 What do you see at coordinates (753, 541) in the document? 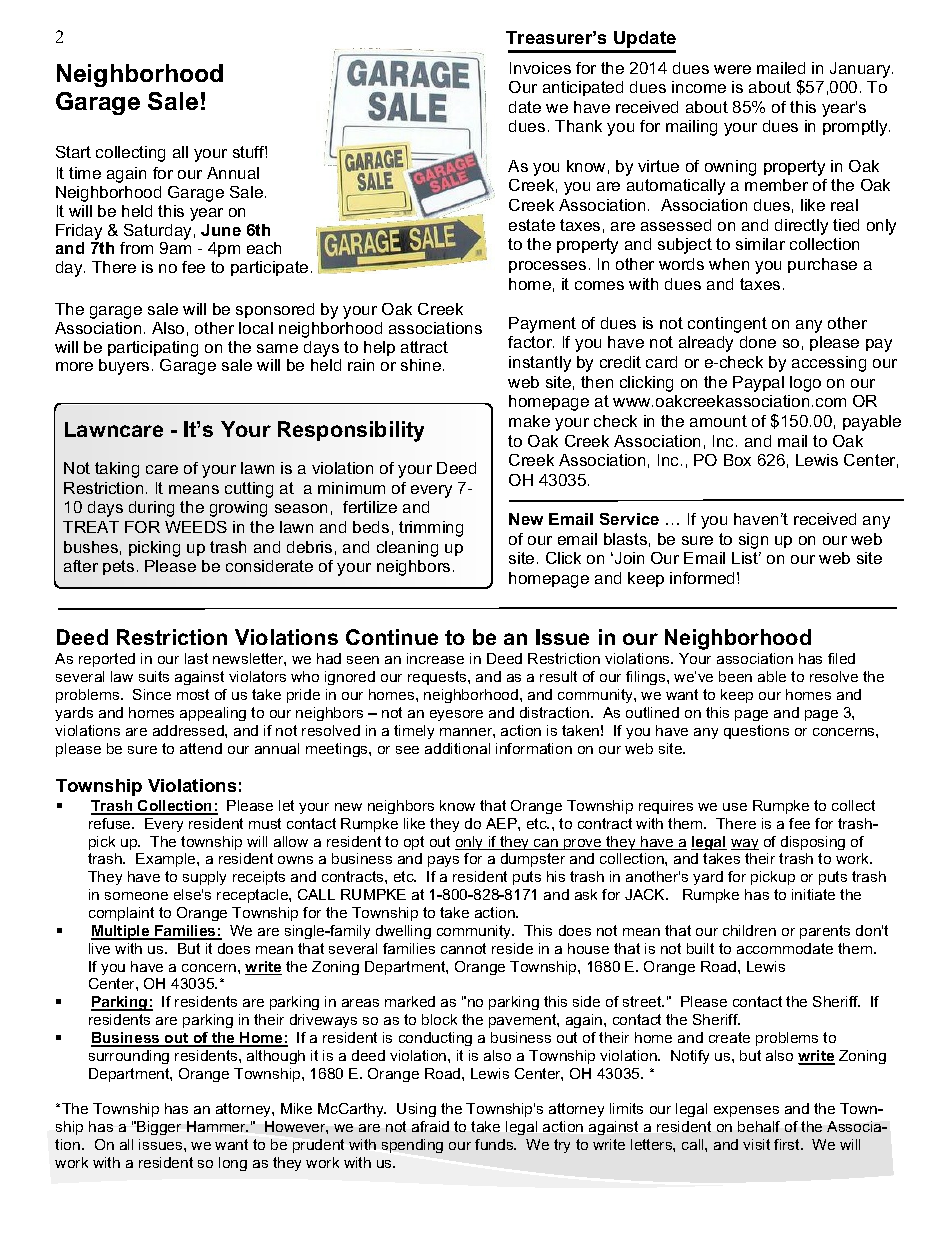
I see `sign` at bounding box center [753, 541].
